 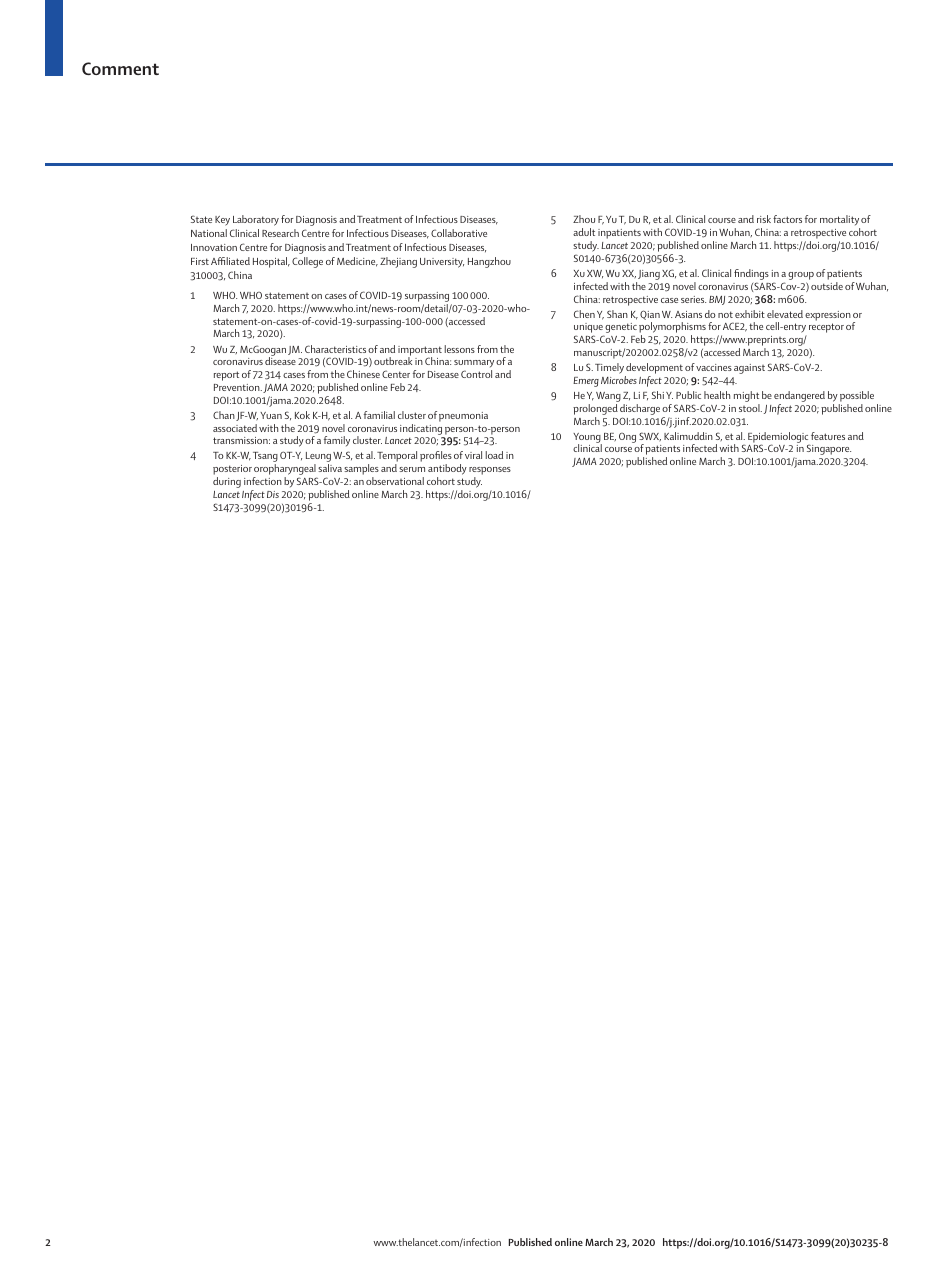 I want to click on University, so click(x=442, y=263).
